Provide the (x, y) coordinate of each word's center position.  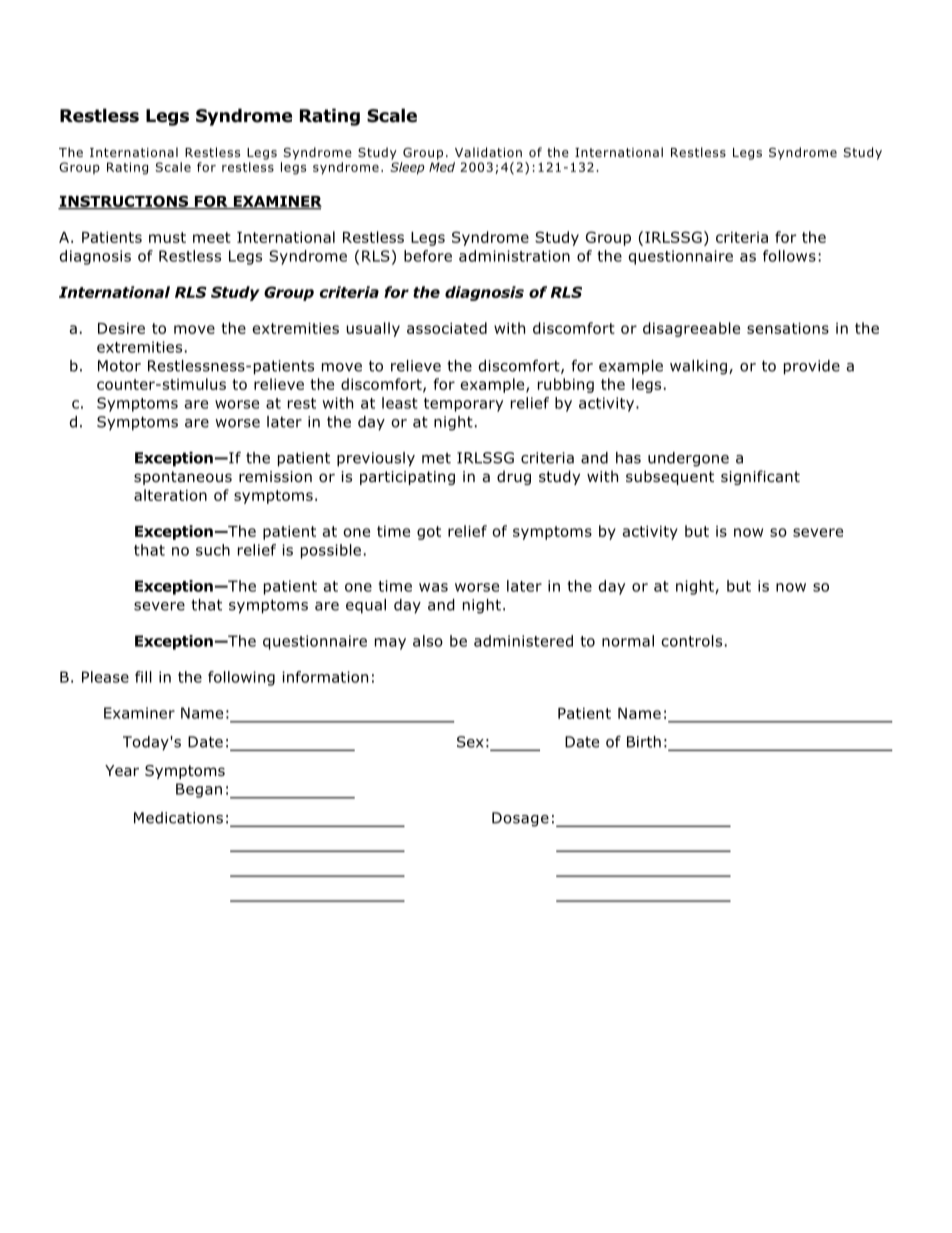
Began (199, 790)
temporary (463, 405)
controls (691, 641)
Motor (119, 366)
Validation (488, 152)
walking (698, 367)
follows (789, 256)
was (433, 587)
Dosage (520, 819)
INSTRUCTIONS (124, 202)
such (213, 550)
